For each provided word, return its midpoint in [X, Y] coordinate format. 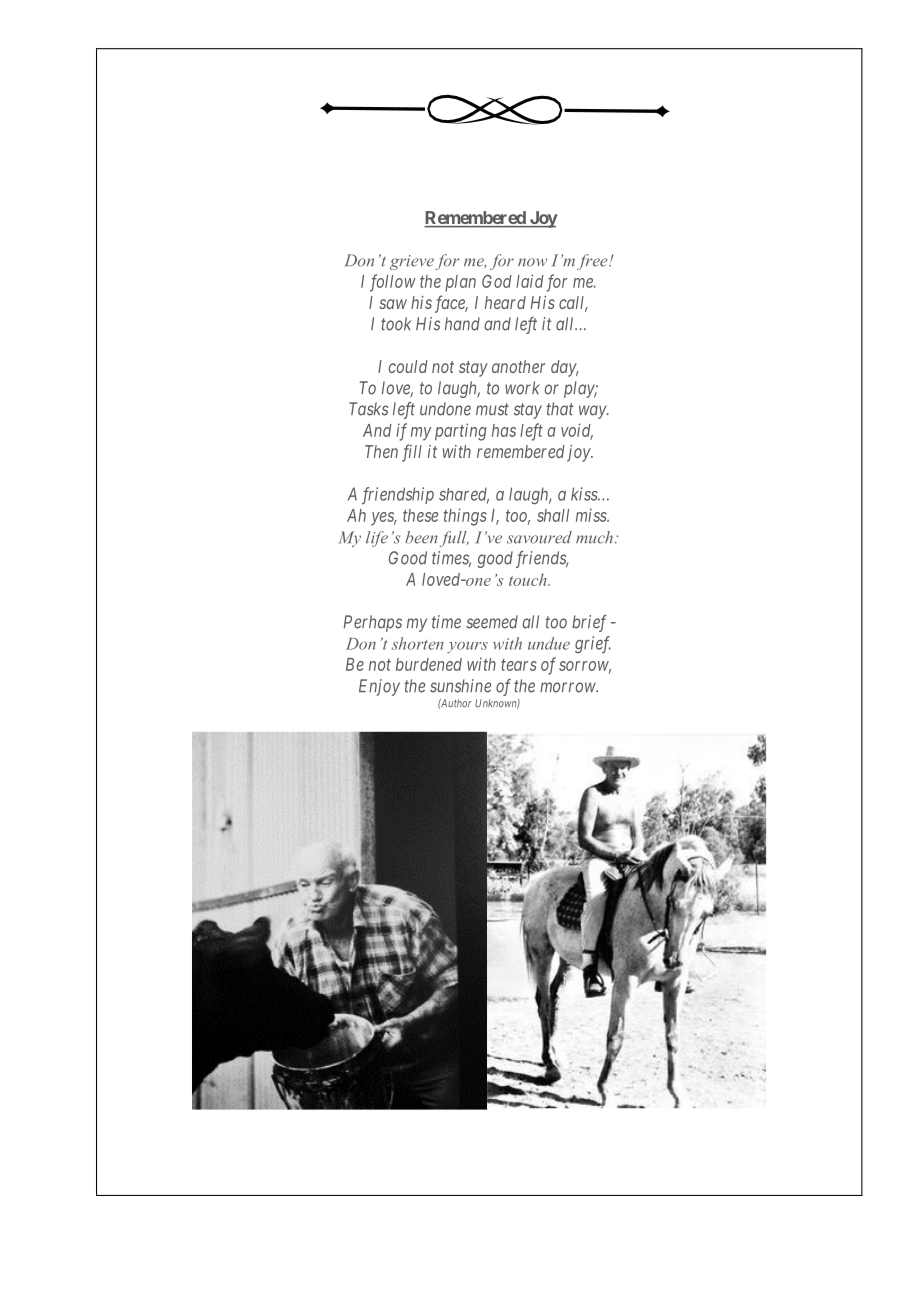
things [465, 517]
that [560, 409]
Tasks [368, 409]
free [593, 262]
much [594, 537]
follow [393, 283]
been [421, 537]
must [492, 409]
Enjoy [379, 687]
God [497, 281]
